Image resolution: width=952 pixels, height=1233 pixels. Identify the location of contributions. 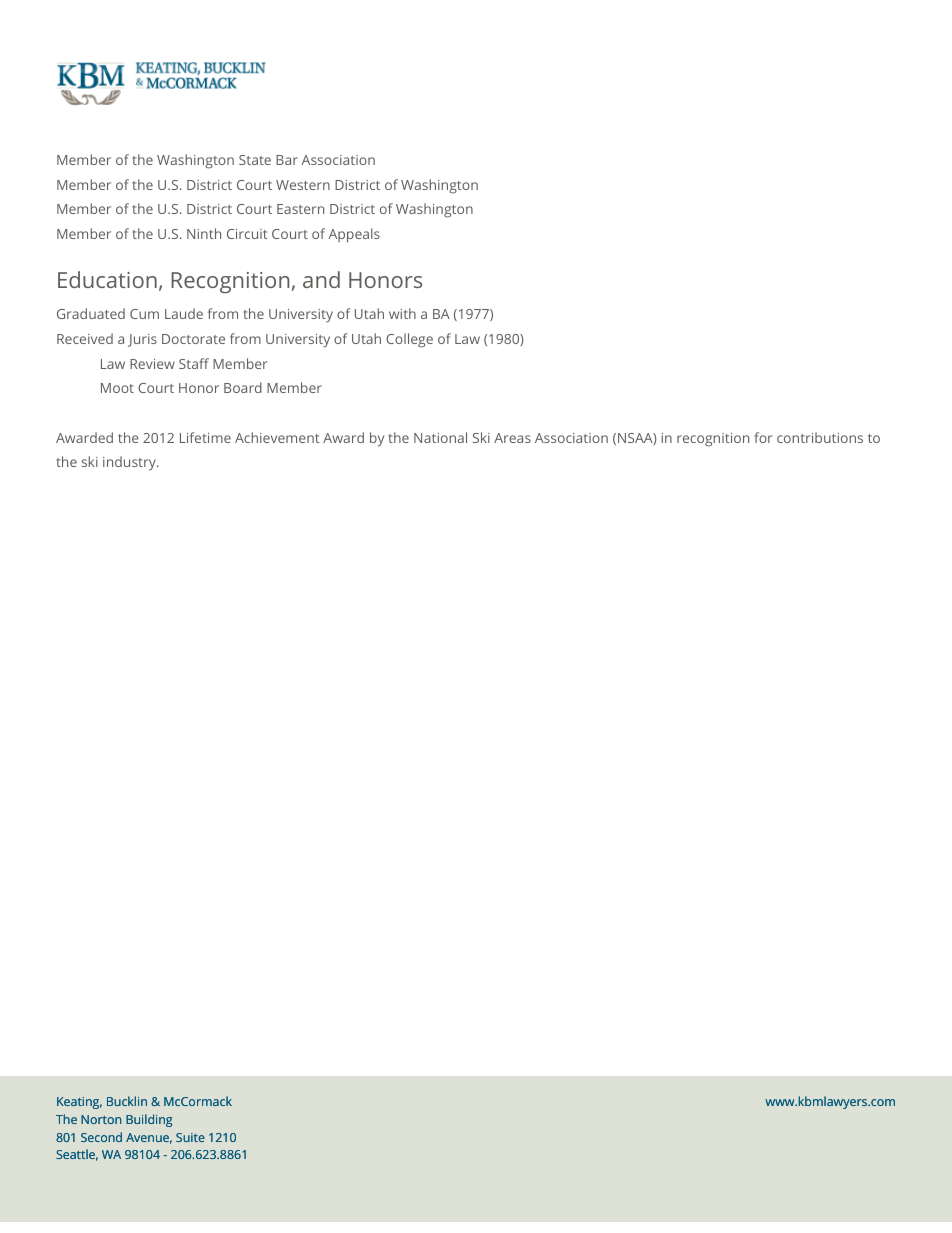
(820, 437).
